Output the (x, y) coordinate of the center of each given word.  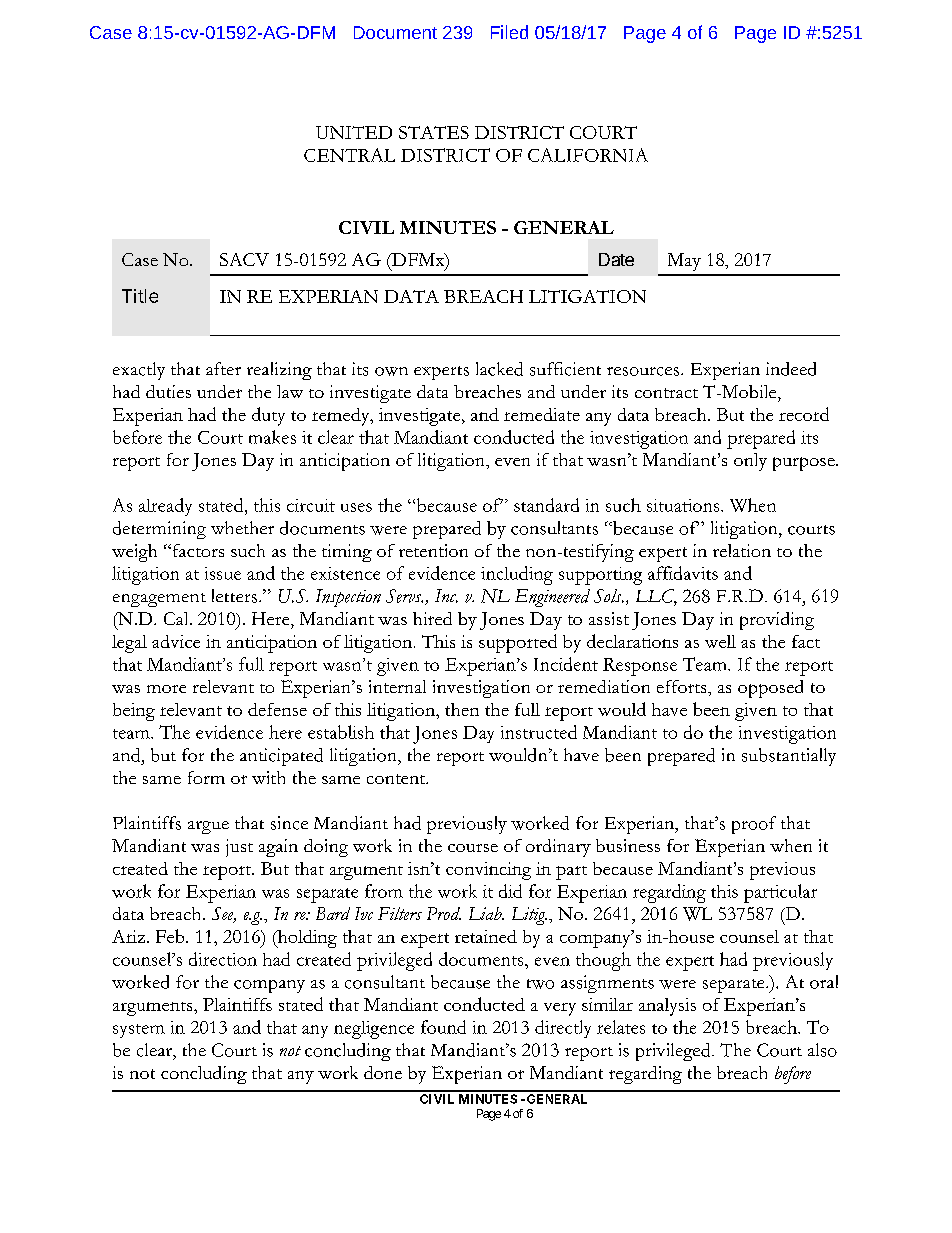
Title (140, 296)
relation (742, 550)
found (443, 1027)
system (139, 1031)
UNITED (354, 132)
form (206, 777)
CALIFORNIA (588, 155)
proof (754, 825)
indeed (791, 369)
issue (223, 573)
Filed (509, 32)
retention (433, 550)
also (822, 1050)
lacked (499, 369)
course (473, 848)
